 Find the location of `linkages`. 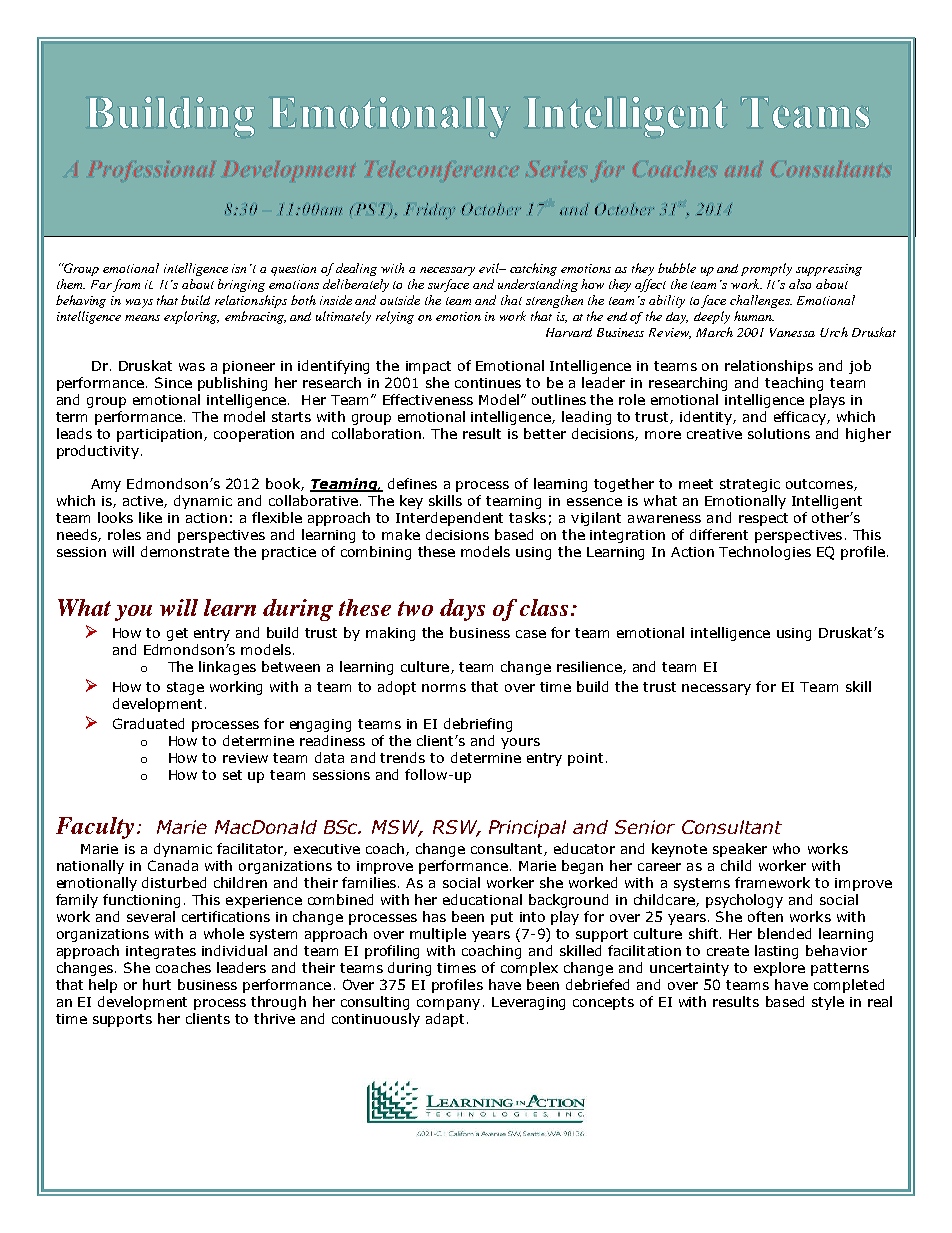

linkages is located at coordinates (227, 668).
